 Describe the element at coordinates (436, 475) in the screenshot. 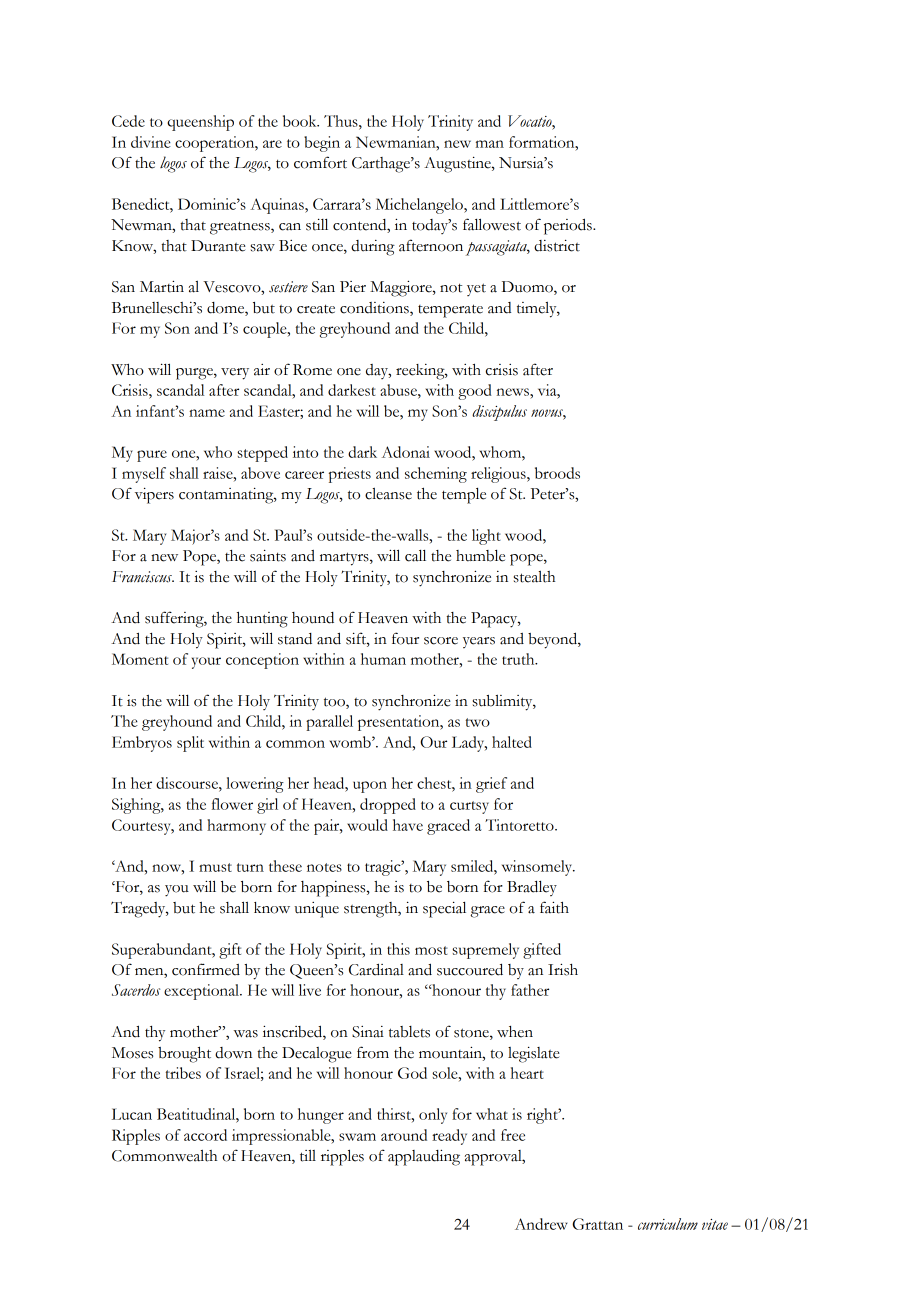

I see `scheming` at that location.
